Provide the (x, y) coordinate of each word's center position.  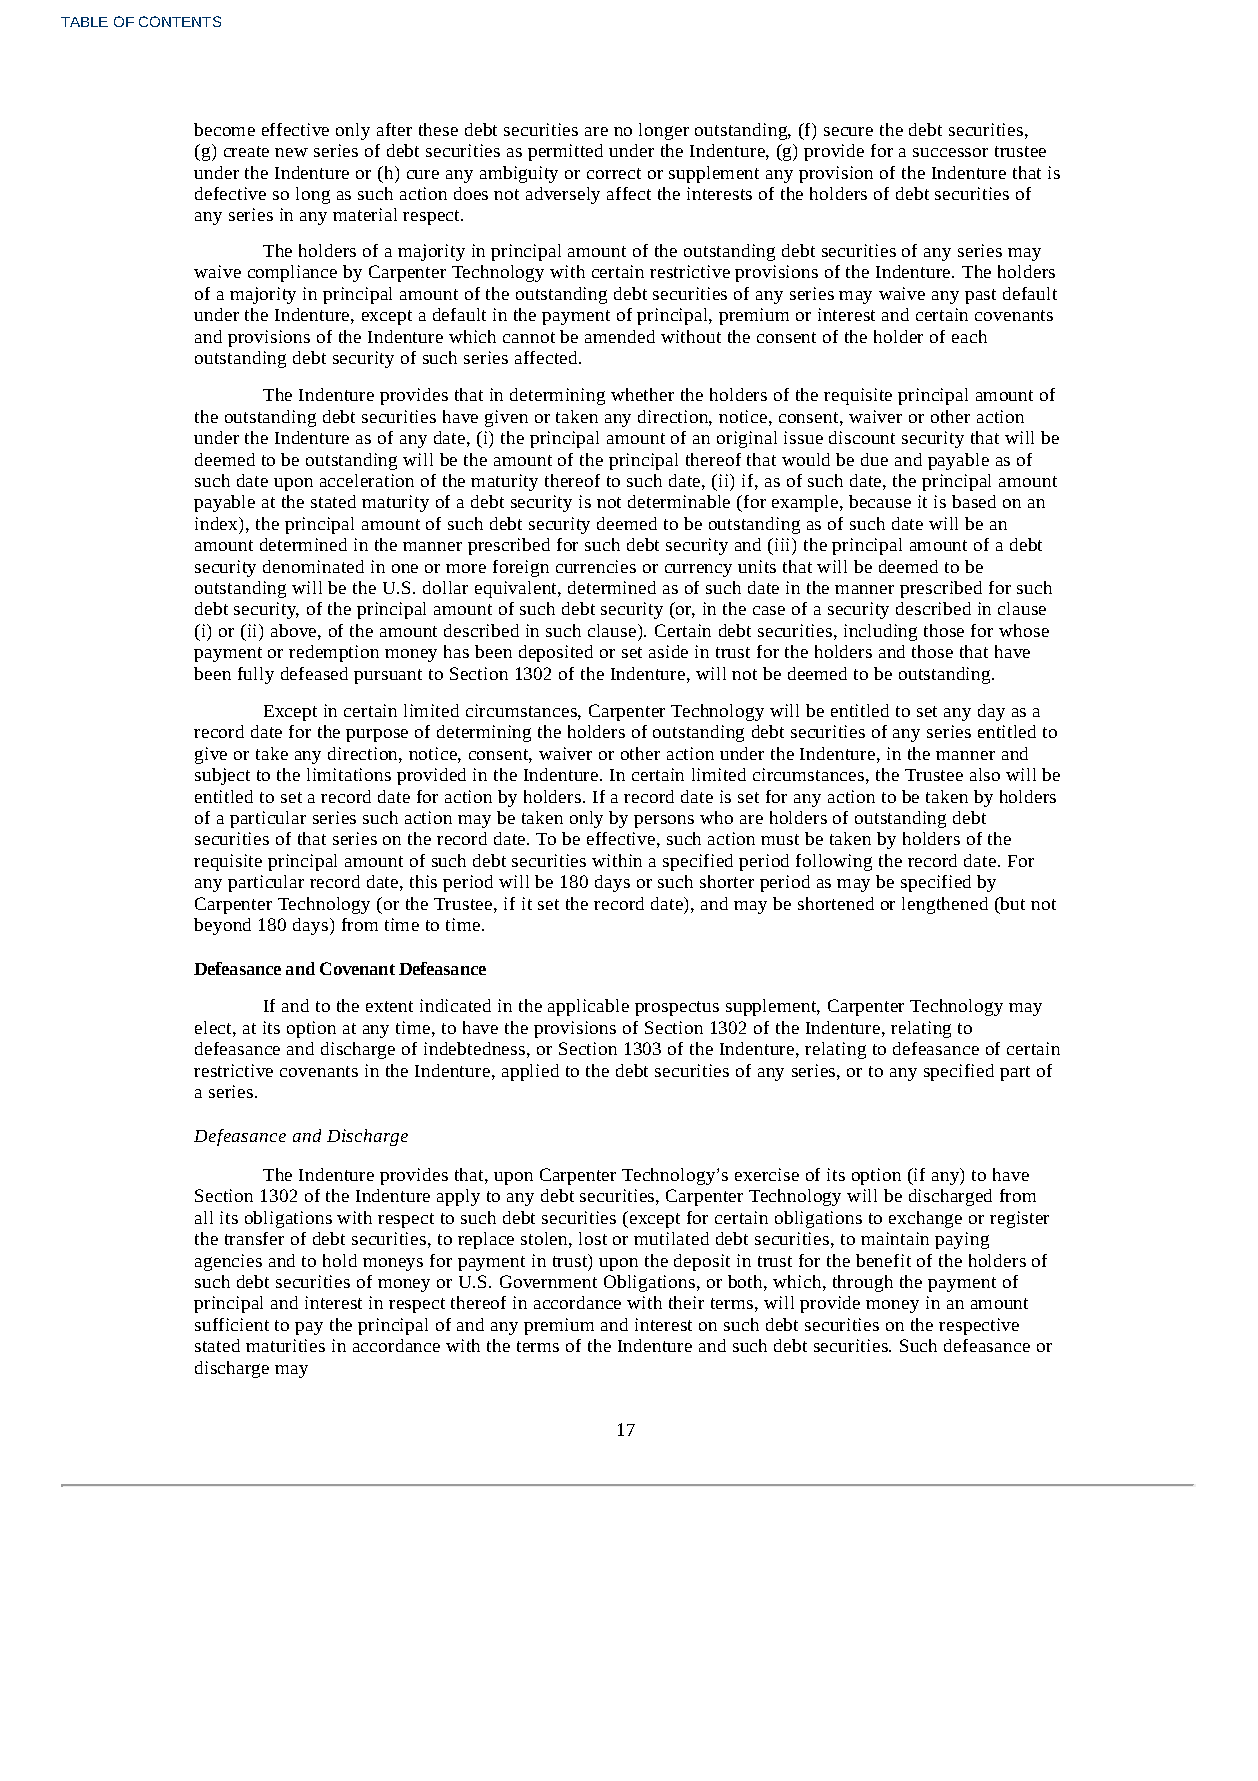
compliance (292, 273)
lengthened (945, 905)
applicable (588, 1007)
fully (256, 675)
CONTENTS (180, 21)
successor (950, 152)
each (969, 336)
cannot (529, 337)
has (456, 651)
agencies (228, 1262)
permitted (565, 152)
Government (548, 1281)
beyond (222, 926)
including (880, 632)
